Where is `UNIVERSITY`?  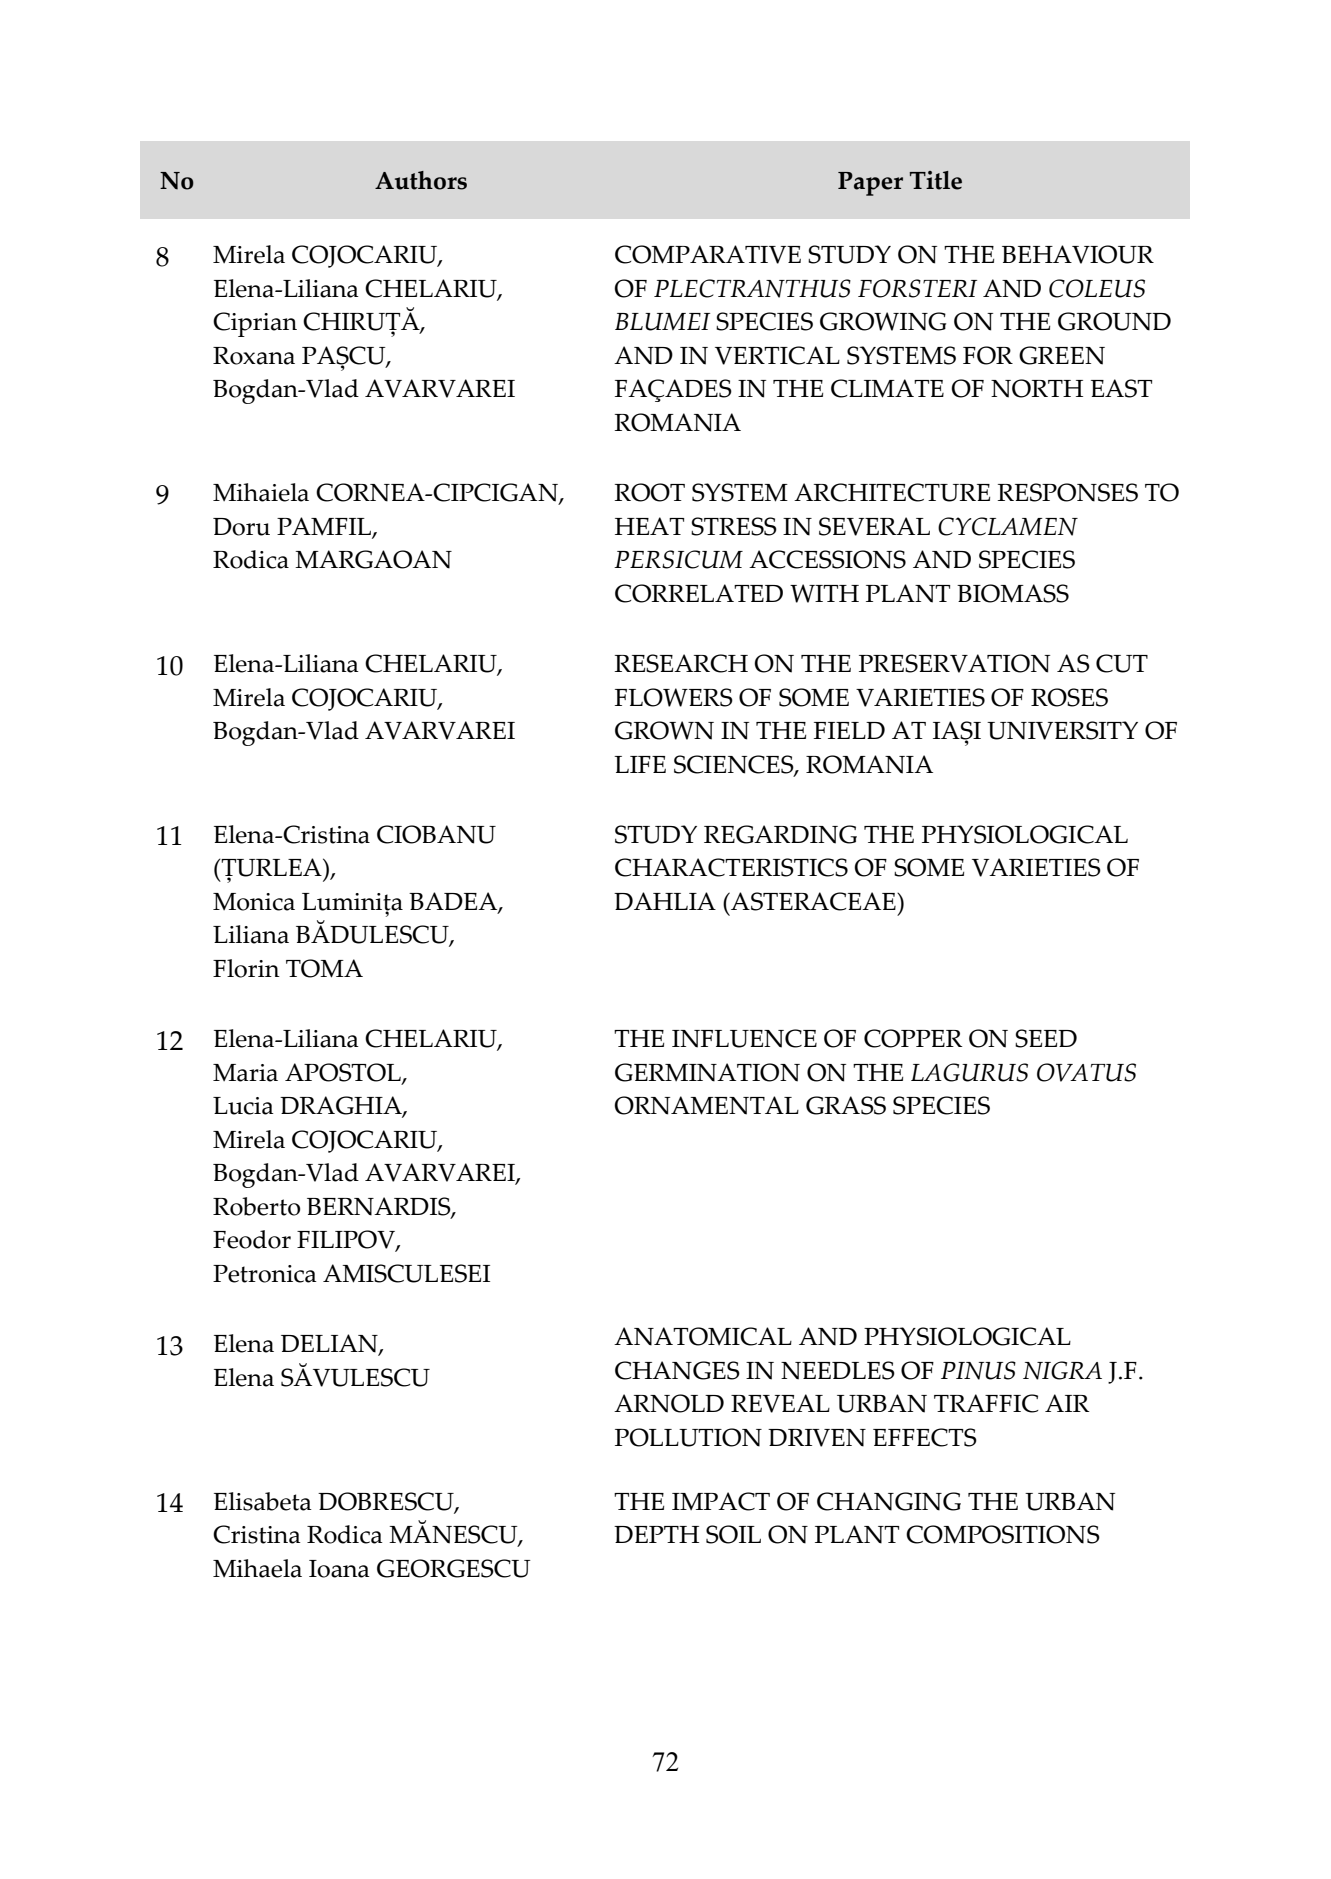 UNIVERSITY is located at coordinates (1062, 730).
